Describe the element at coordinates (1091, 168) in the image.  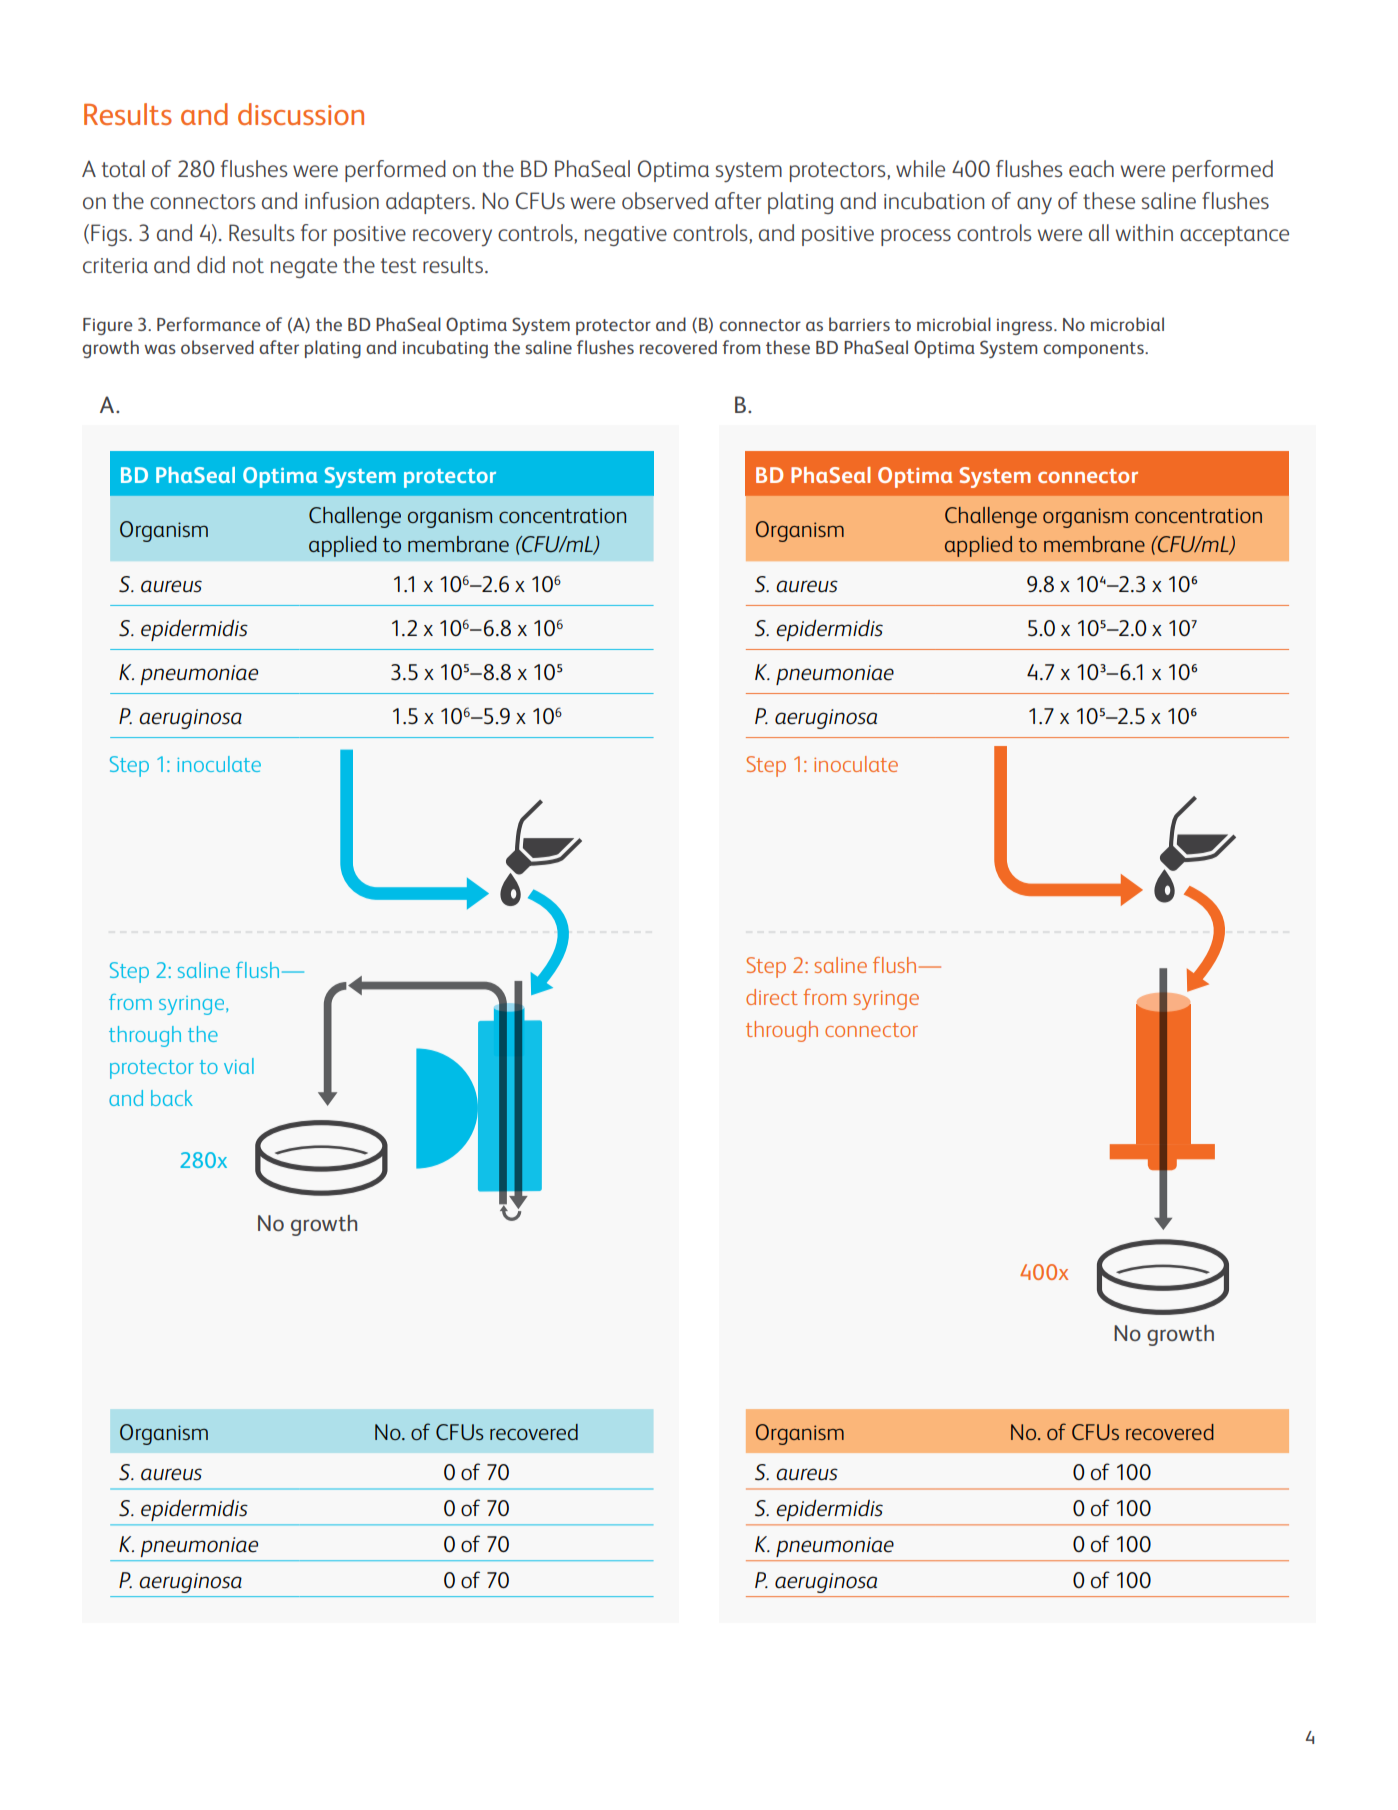
I see `each` at that location.
